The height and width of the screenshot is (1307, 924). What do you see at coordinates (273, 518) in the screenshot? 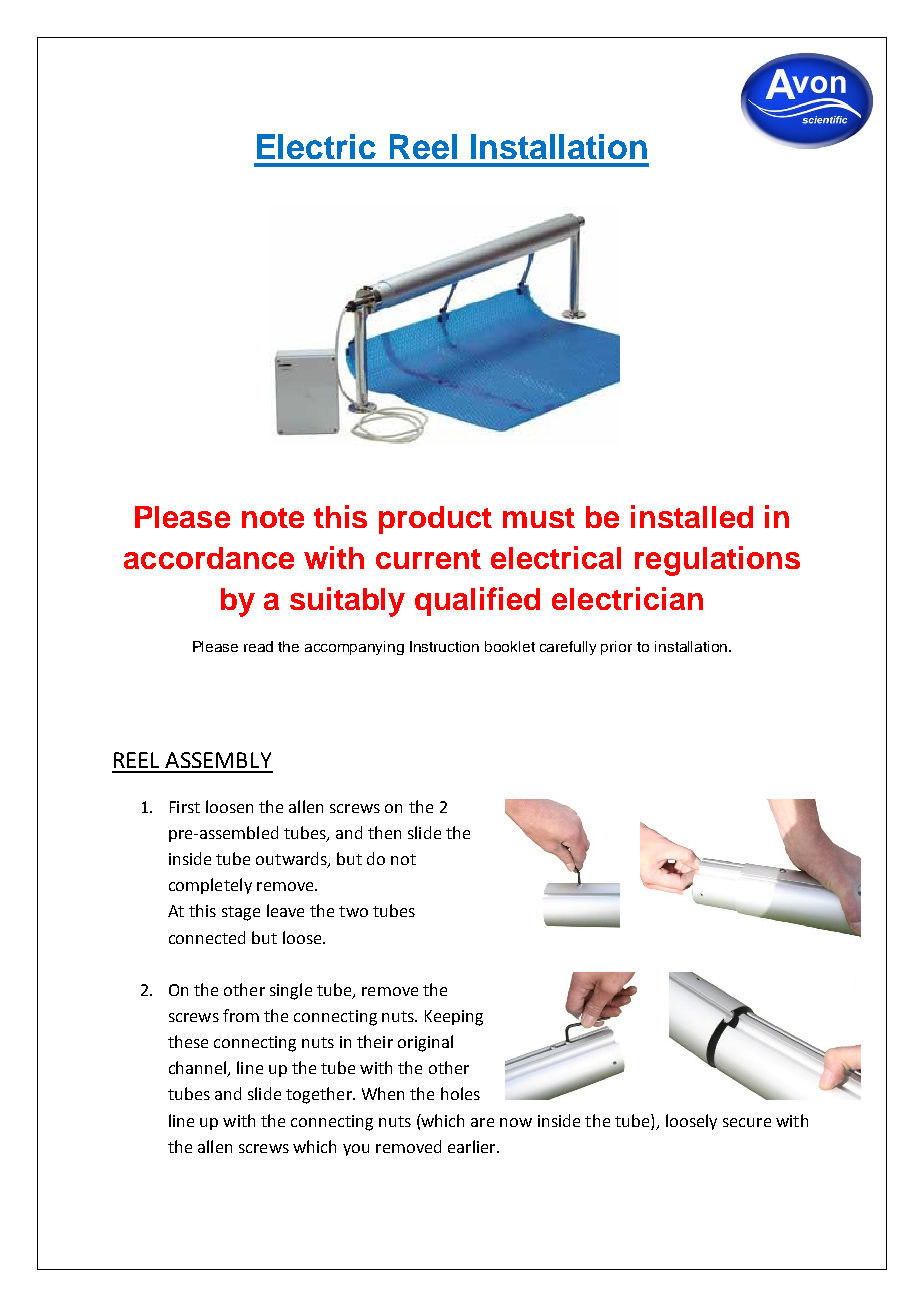
I see `note` at bounding box center [273, 518].
